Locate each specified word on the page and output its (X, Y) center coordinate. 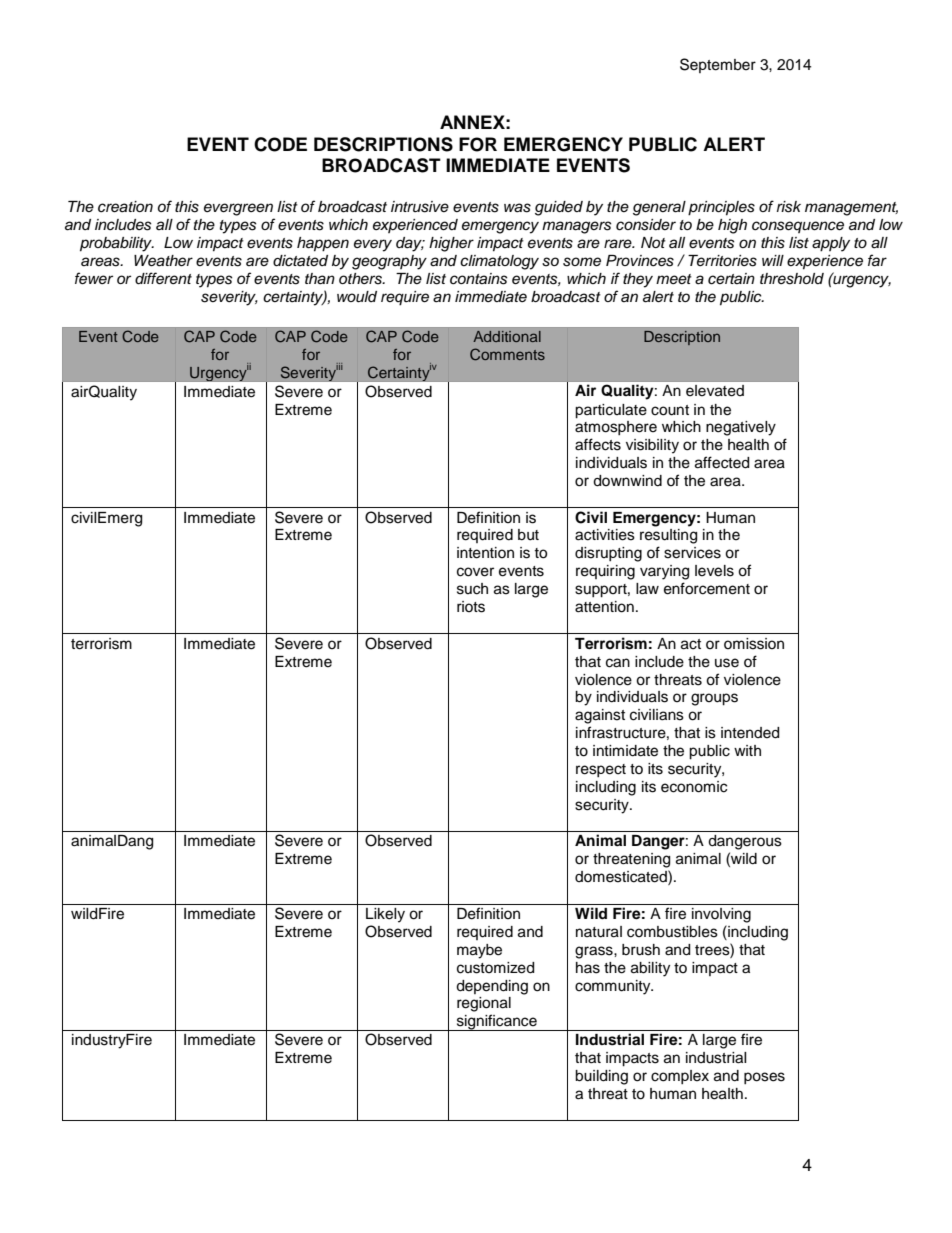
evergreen (238, 209)
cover (475, 572)
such (472, 589)
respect (601, 770)
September (718, 65)
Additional (507, 336)
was (517, 208)
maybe (479, 951)
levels (714, 571)
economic (694, 787)
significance (496, 1022)
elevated (715, 391)
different (163, 278)
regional (484, 1004)
